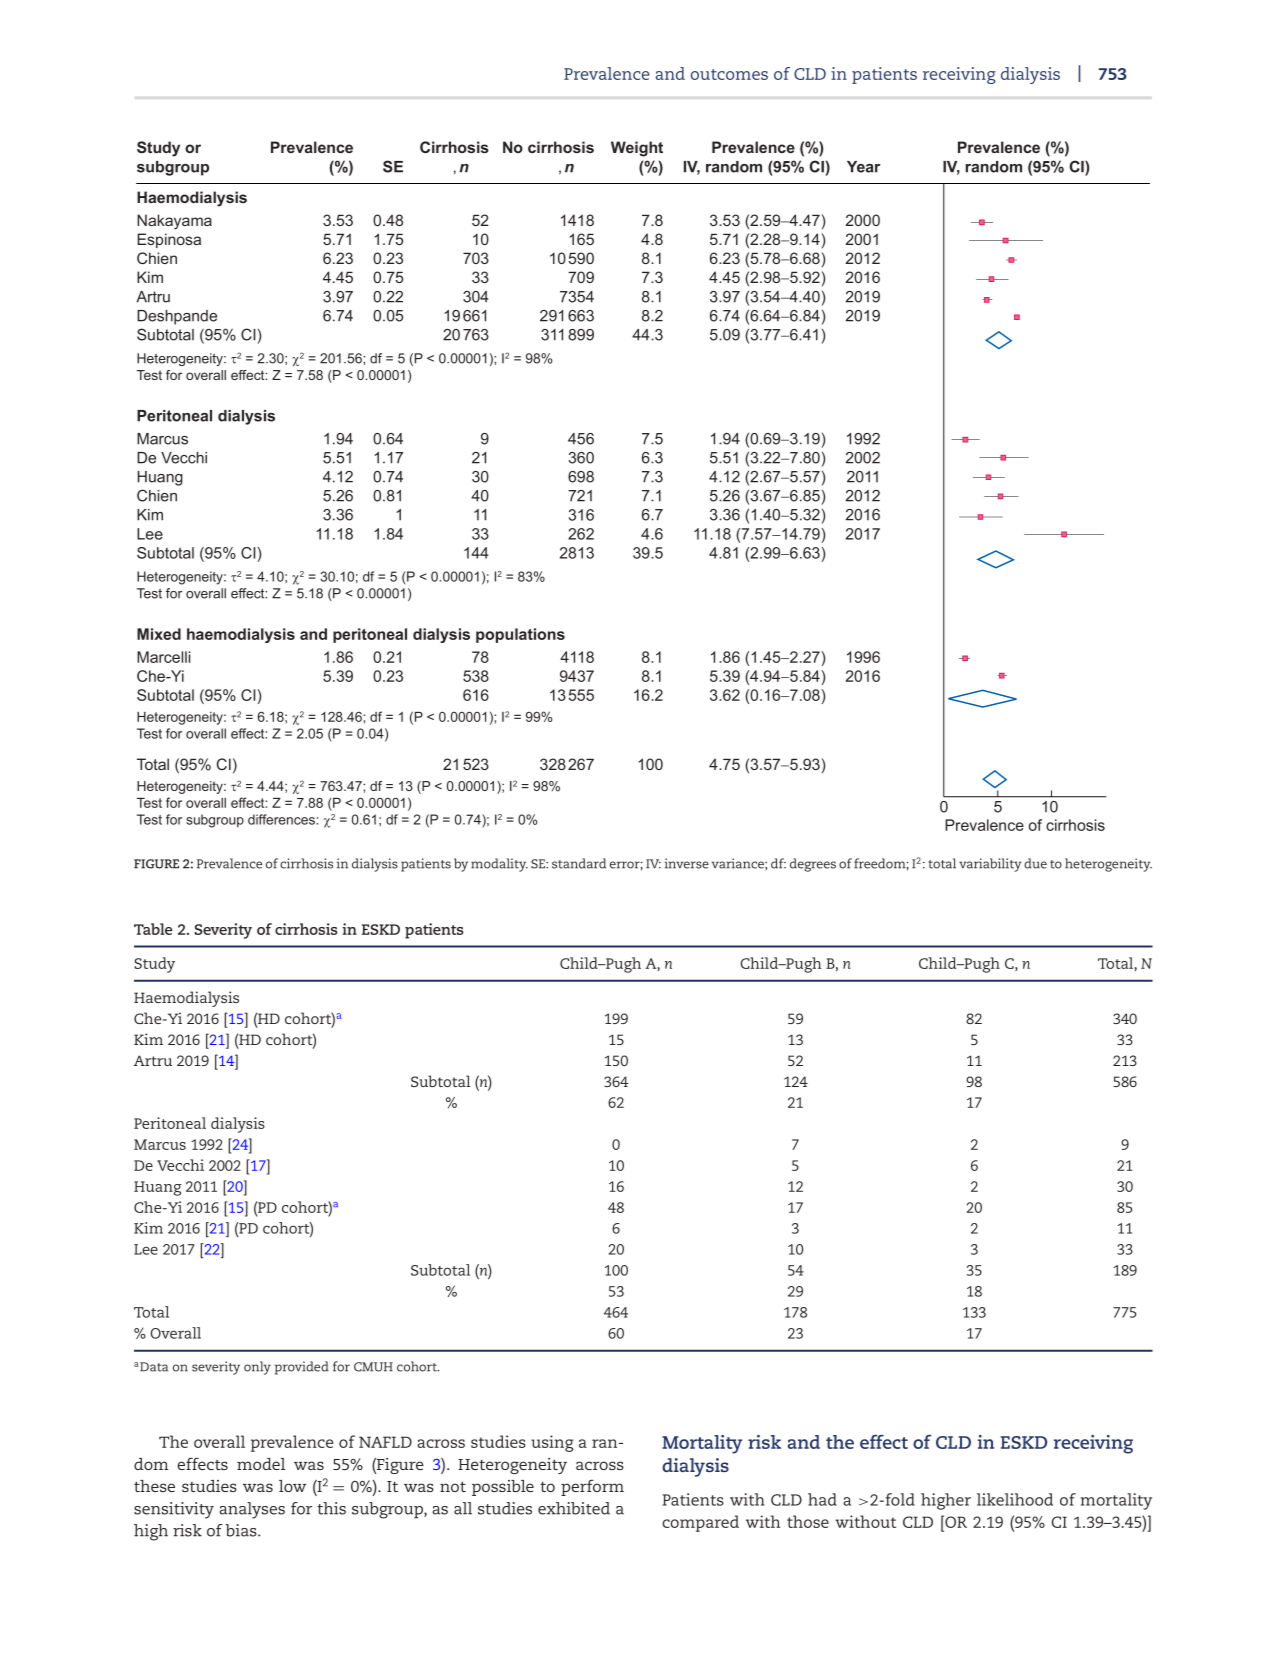  I want to click on variability, so click(990, 865).
